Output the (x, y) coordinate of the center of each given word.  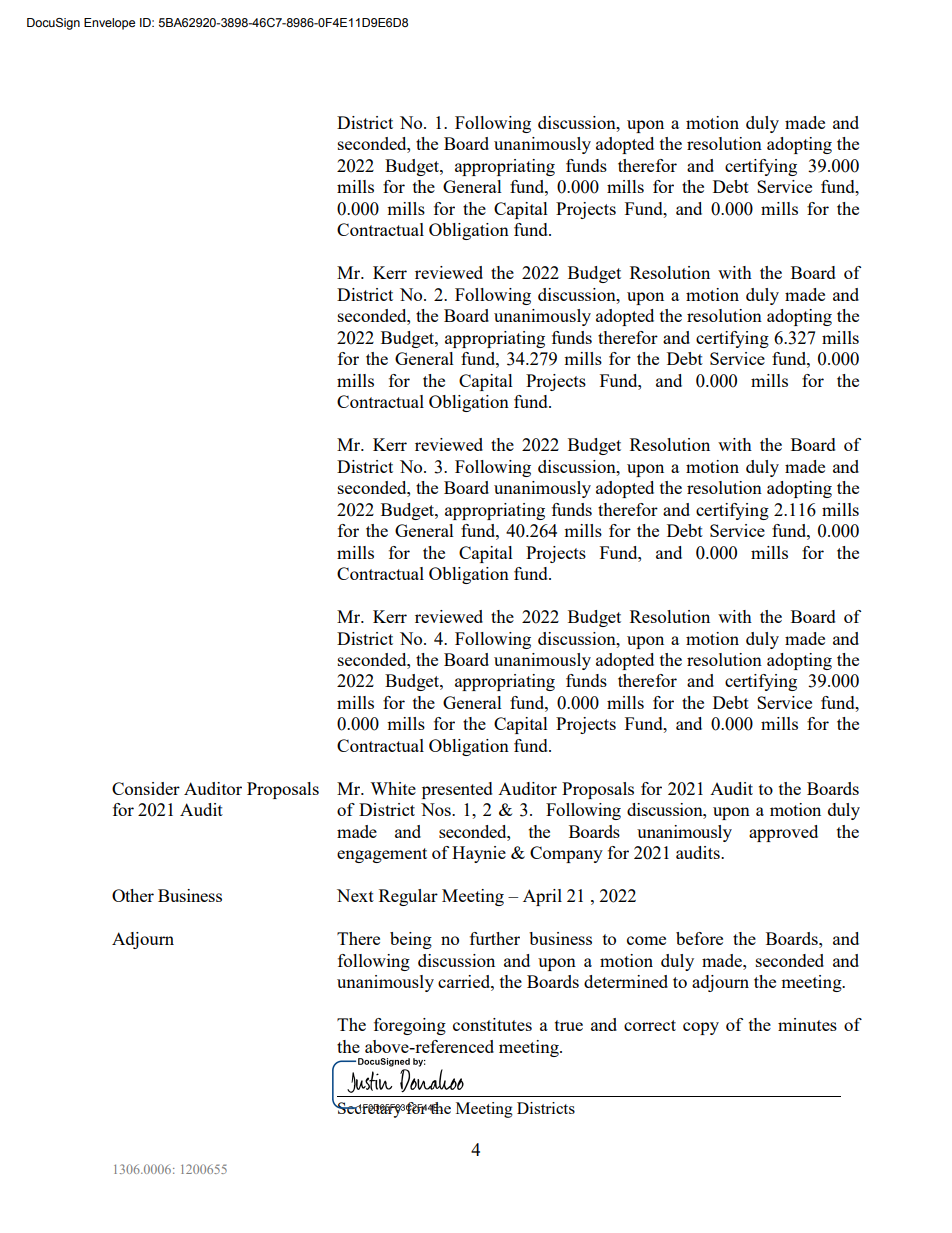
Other (133, 895)
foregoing (410, 1026)
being (411, 940)
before (699, 938)
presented (457, 790)
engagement (382, 855)
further (495, 938)
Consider (146, 788)
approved (783, 833)
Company (566, 854)
